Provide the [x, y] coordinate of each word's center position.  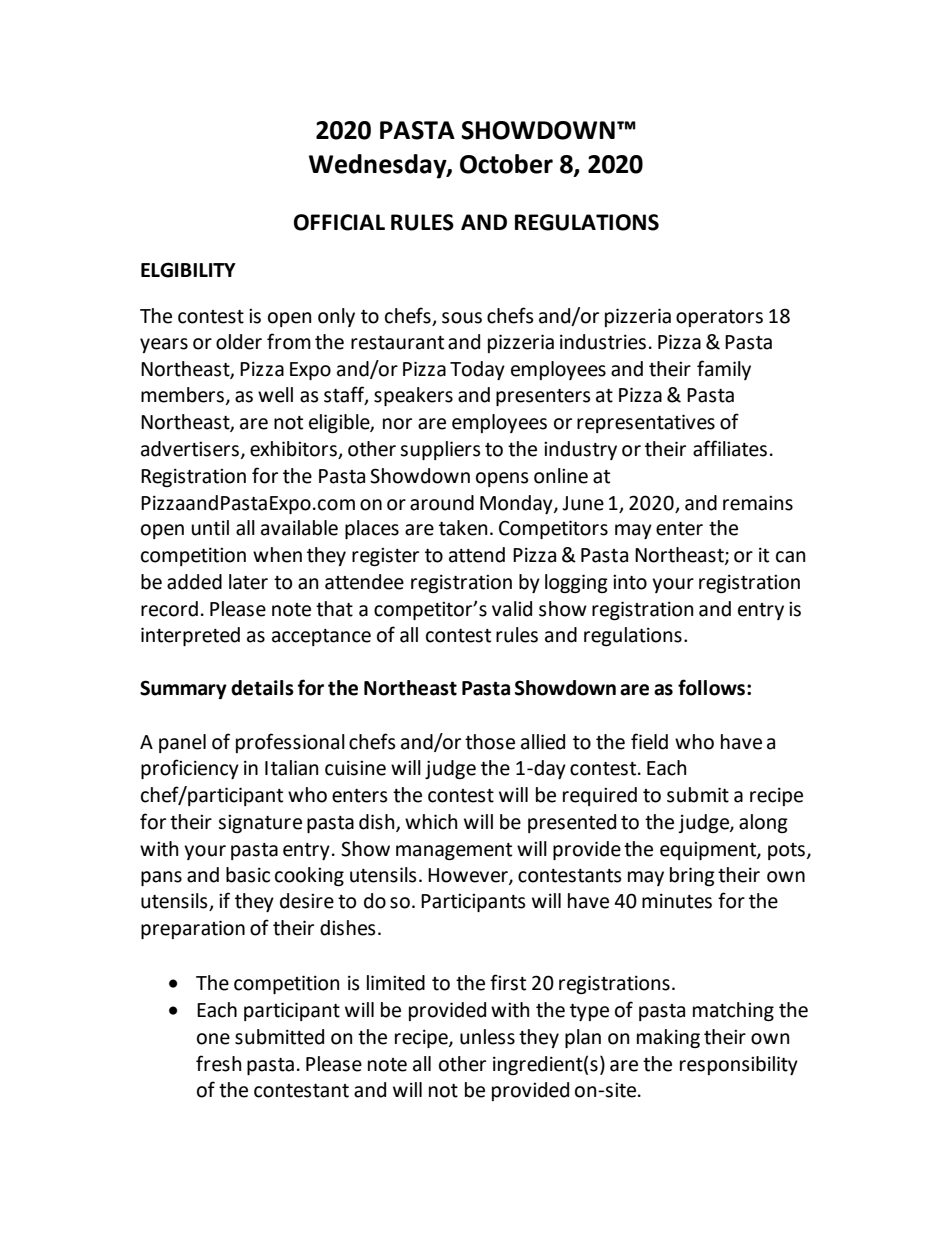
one [213, 1039]
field [649, 741]
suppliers [440, 450]
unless [487, 1037]
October [506, 164]
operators [719, 318]
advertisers [190, 449]
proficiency [190, 769]
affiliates [730, 448]
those [490, 742]
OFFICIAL [339, 222]
